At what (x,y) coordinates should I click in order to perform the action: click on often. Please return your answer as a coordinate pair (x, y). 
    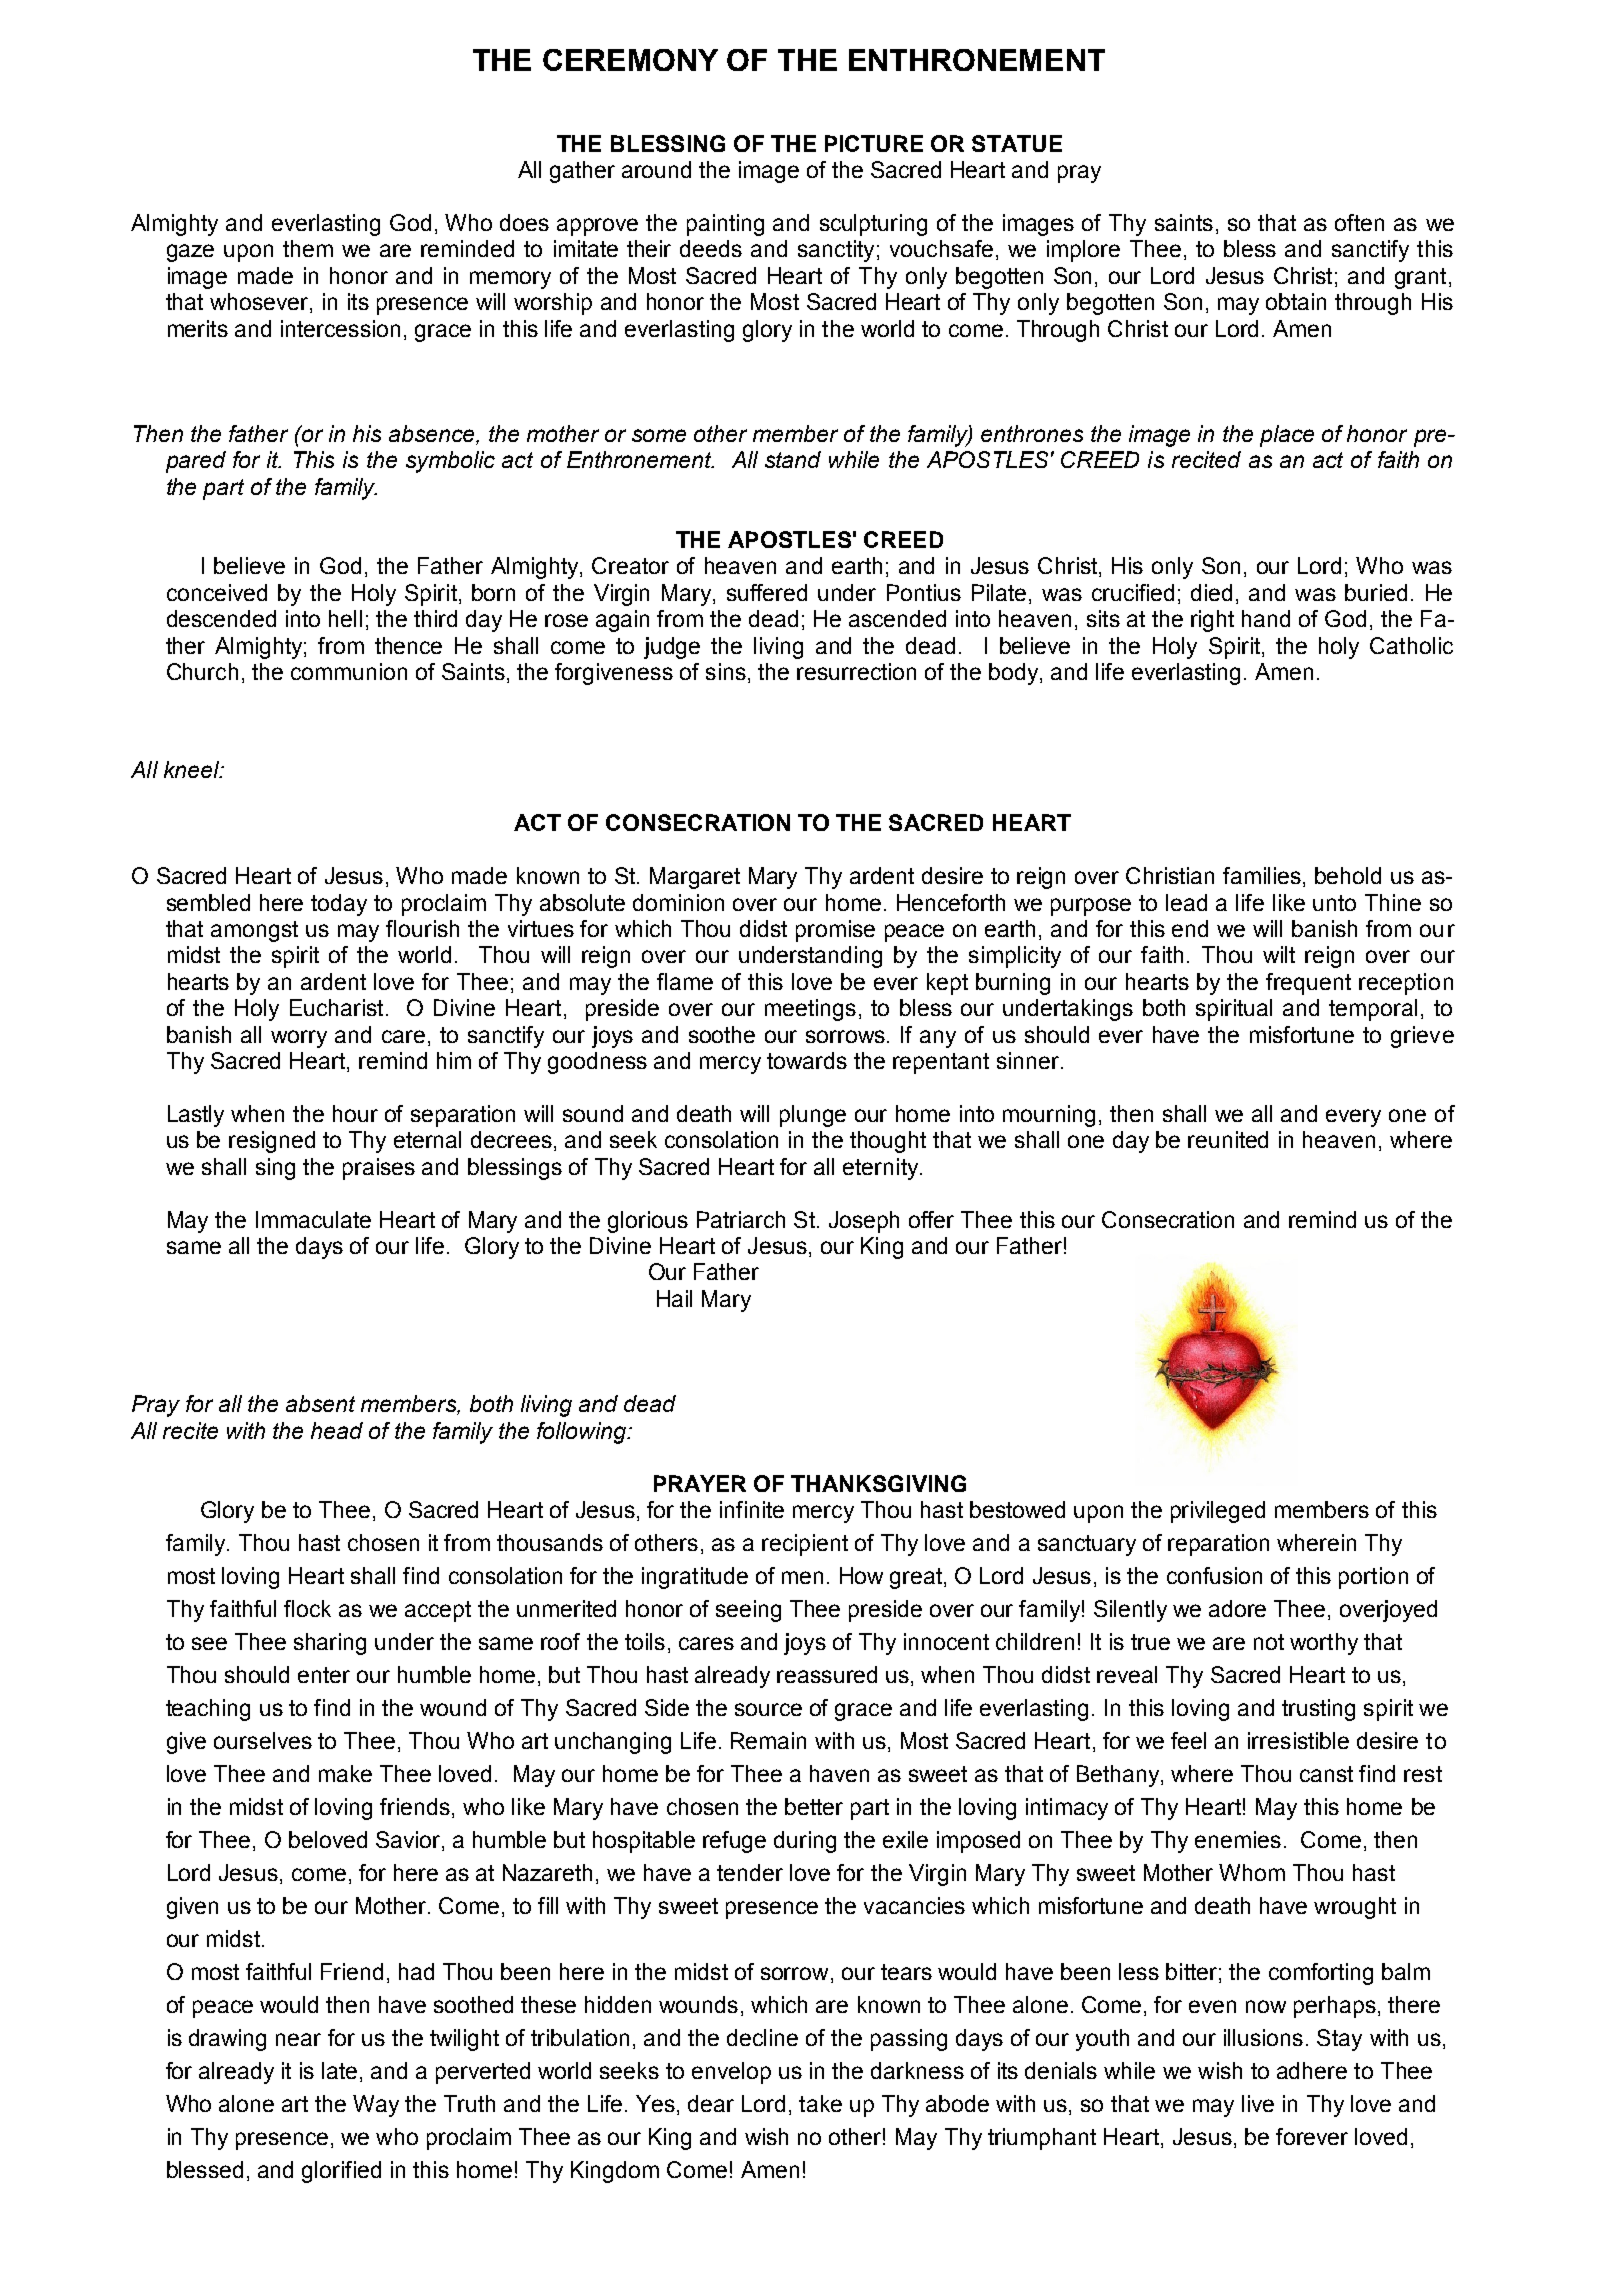
    Looking at the image, I should click on (1359, 222).
